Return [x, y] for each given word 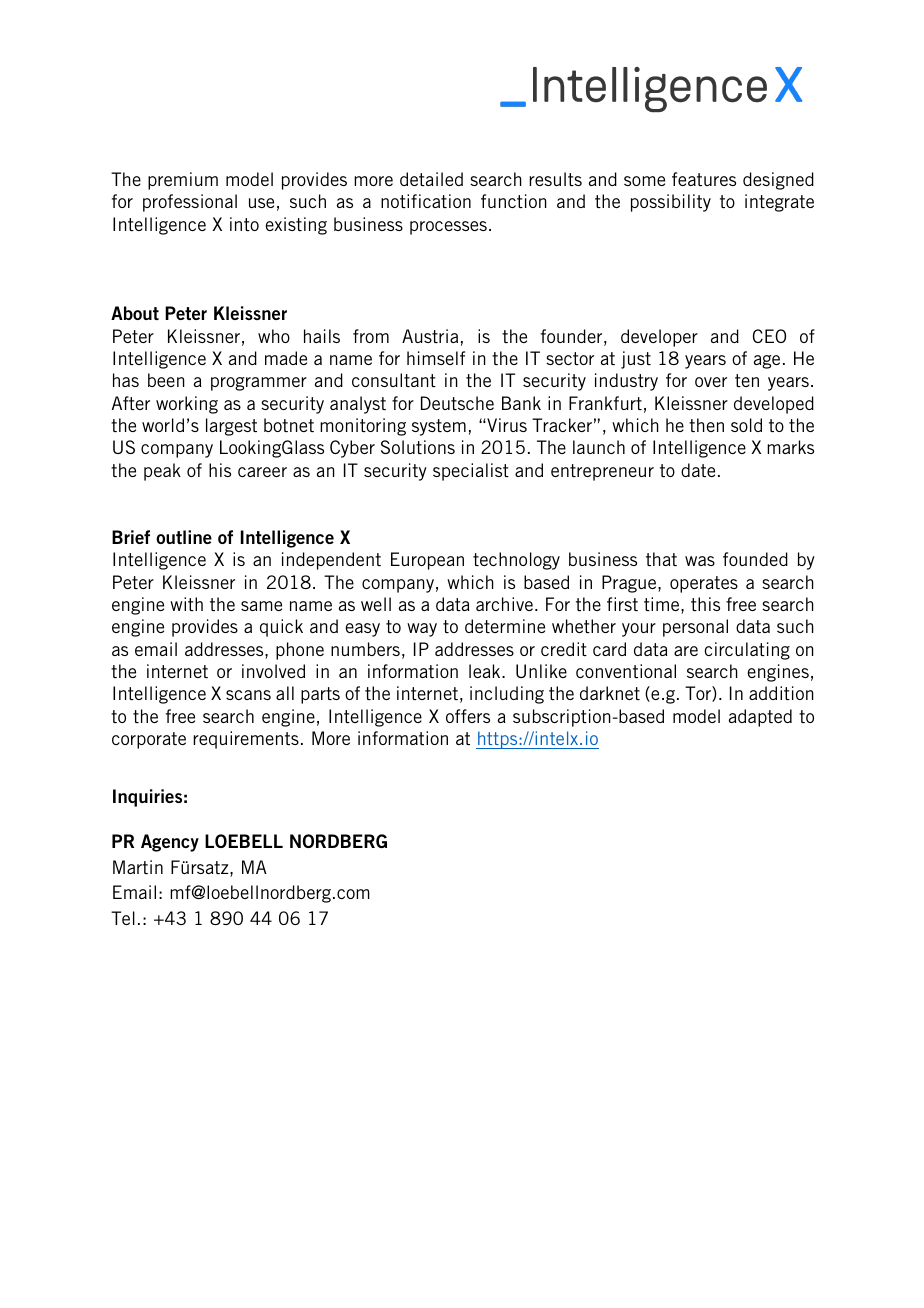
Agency [170, 843]
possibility [671, 203]
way [422, 630]
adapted [760, 718]
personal [695, 628]
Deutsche [457, 403]
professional [190, 203]
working [187, 405]
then [706, 425]
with [186, 604]
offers [468, 716]
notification [426, 201]
